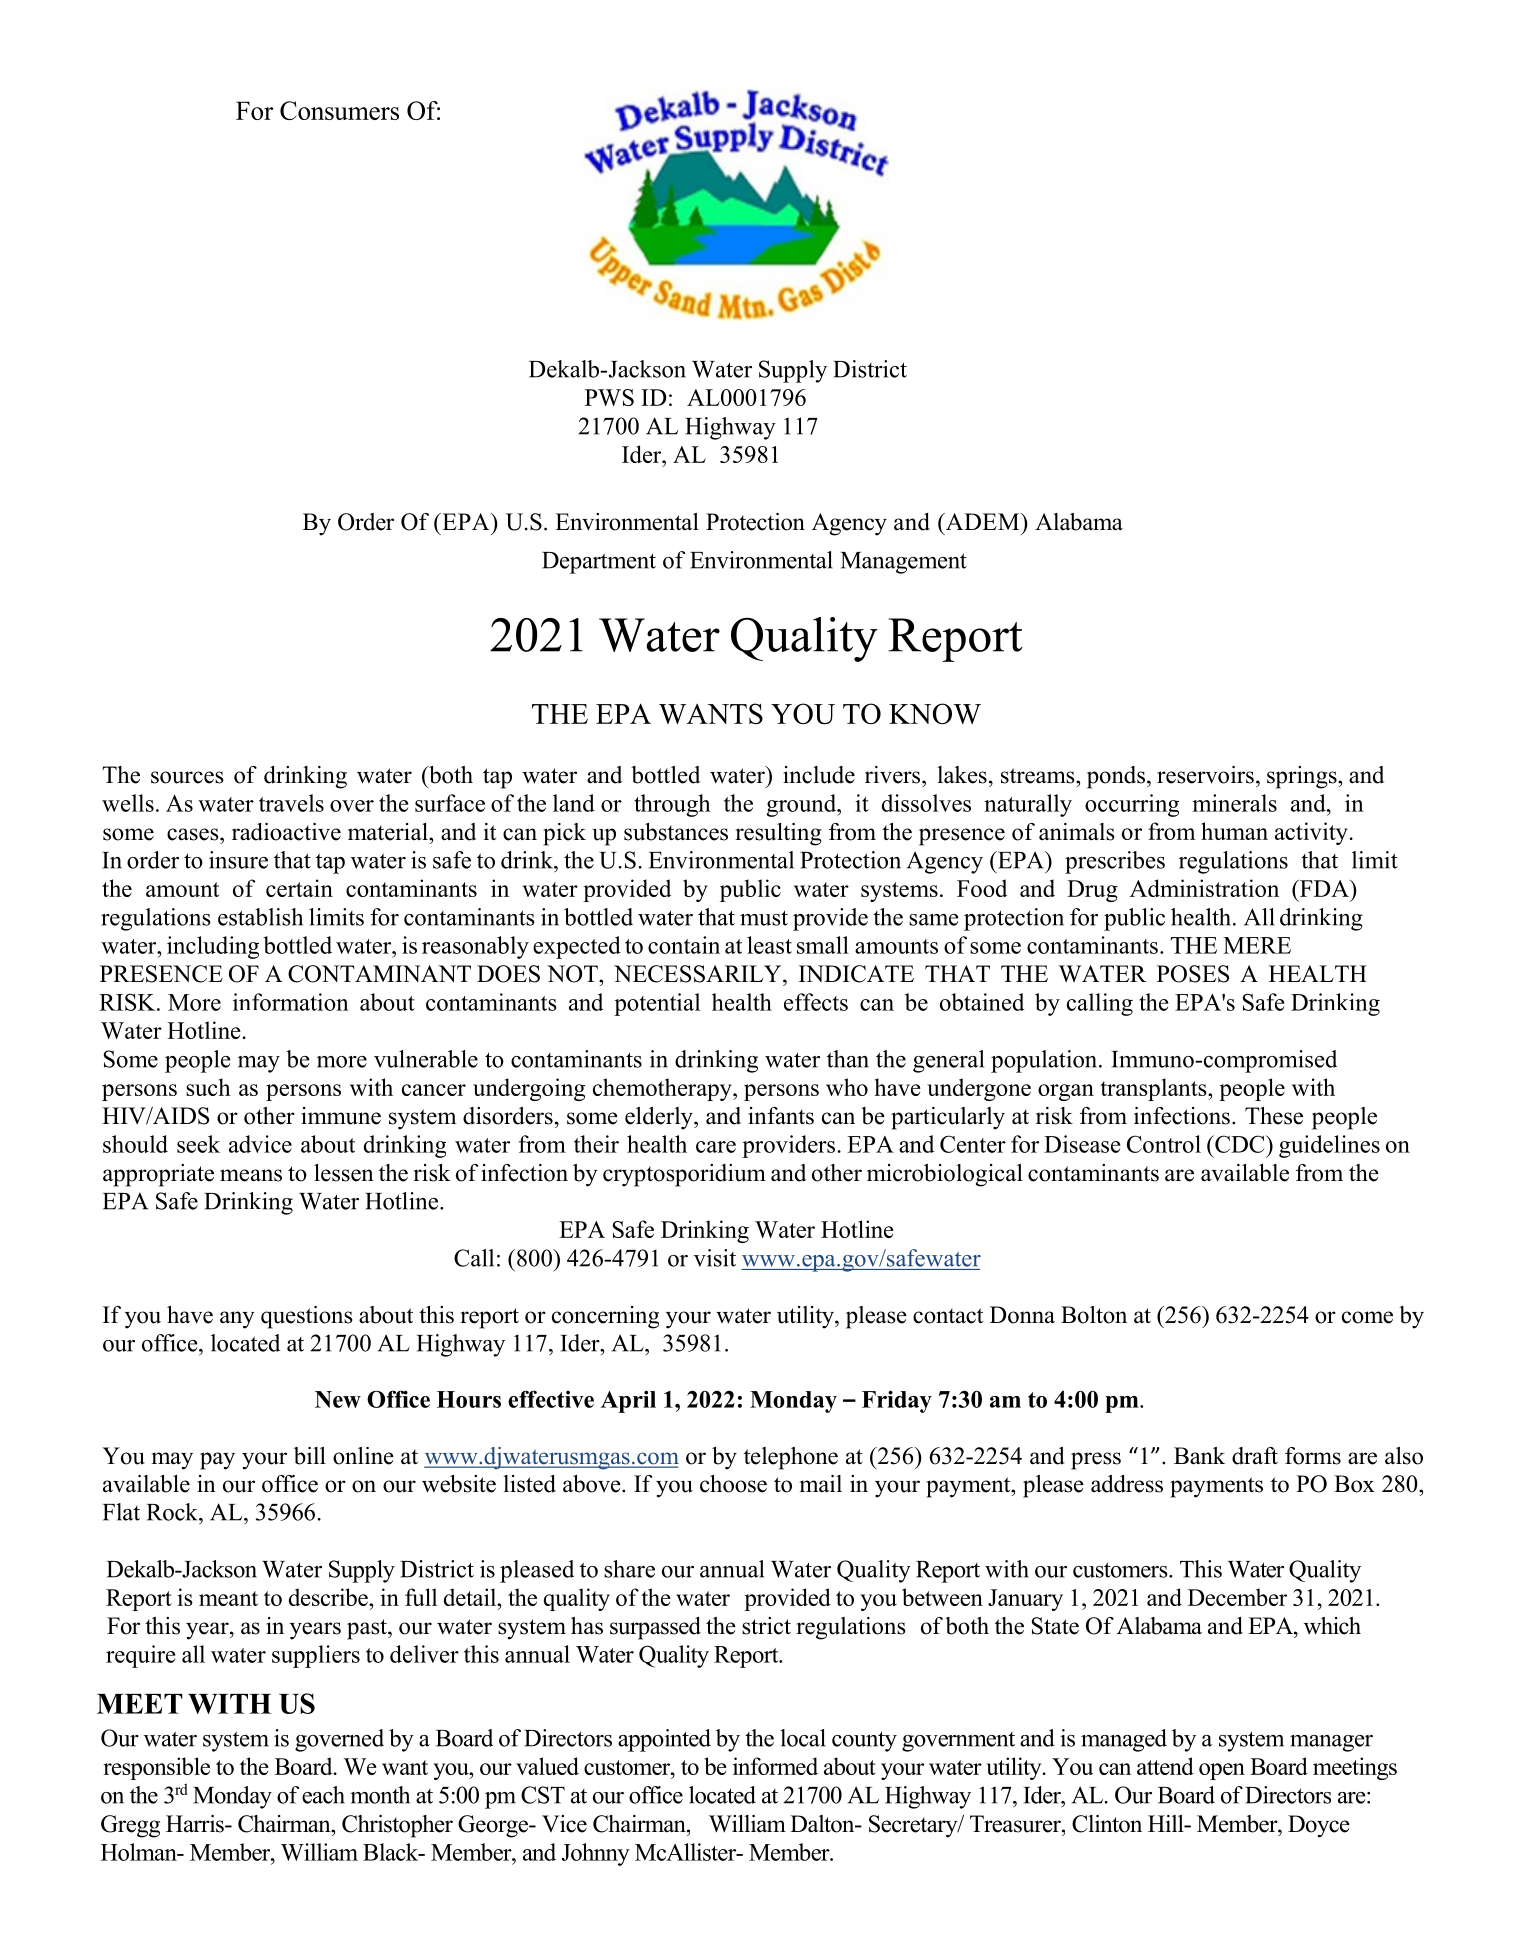 The width and height of the screenshot is (1513, 1958). What do you see at coordinates (339, 110) in the screenshot?
I see `Consumers` at bounding box center [339, 110].
